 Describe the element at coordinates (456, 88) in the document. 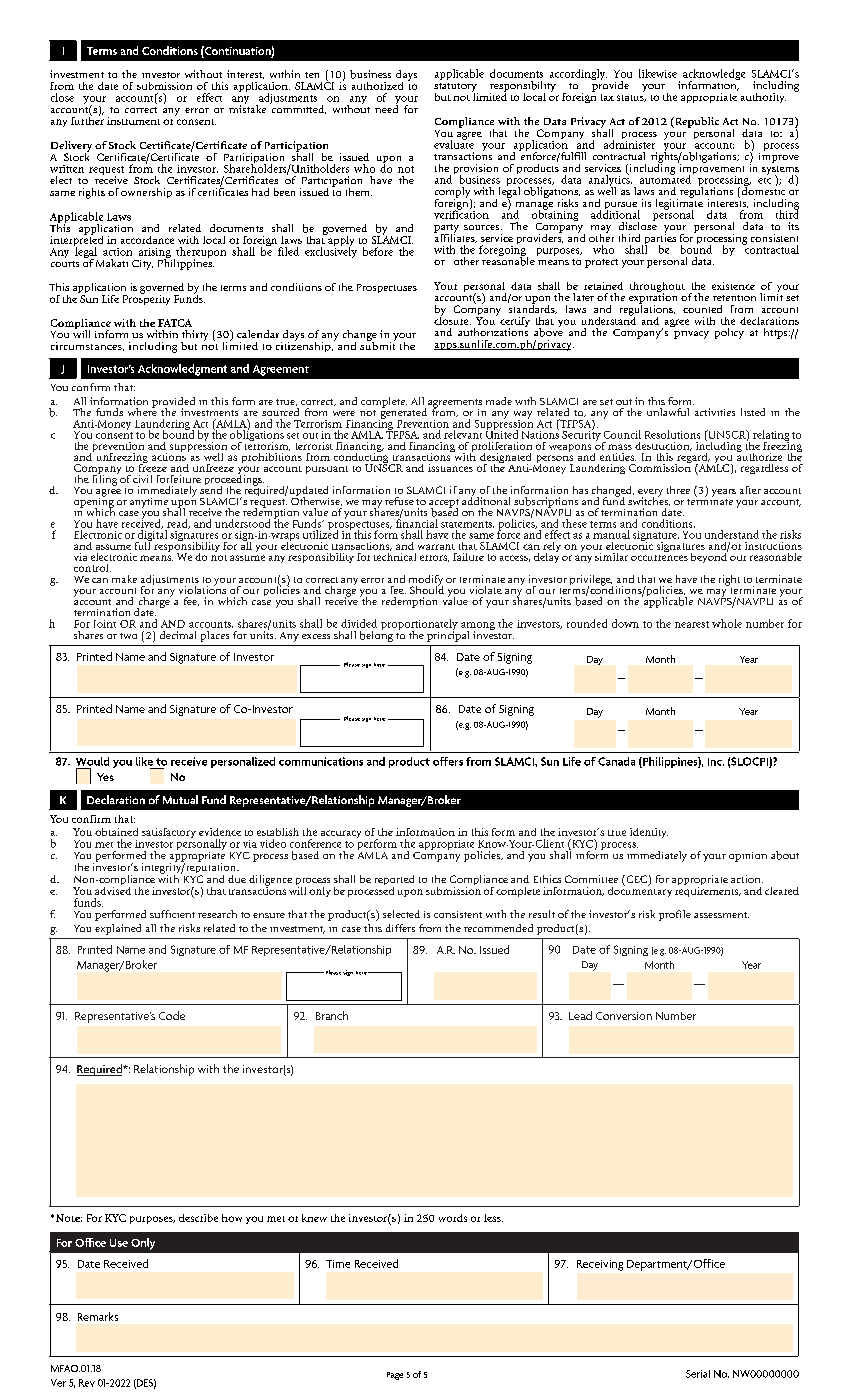

I see `statutory` at that location.
